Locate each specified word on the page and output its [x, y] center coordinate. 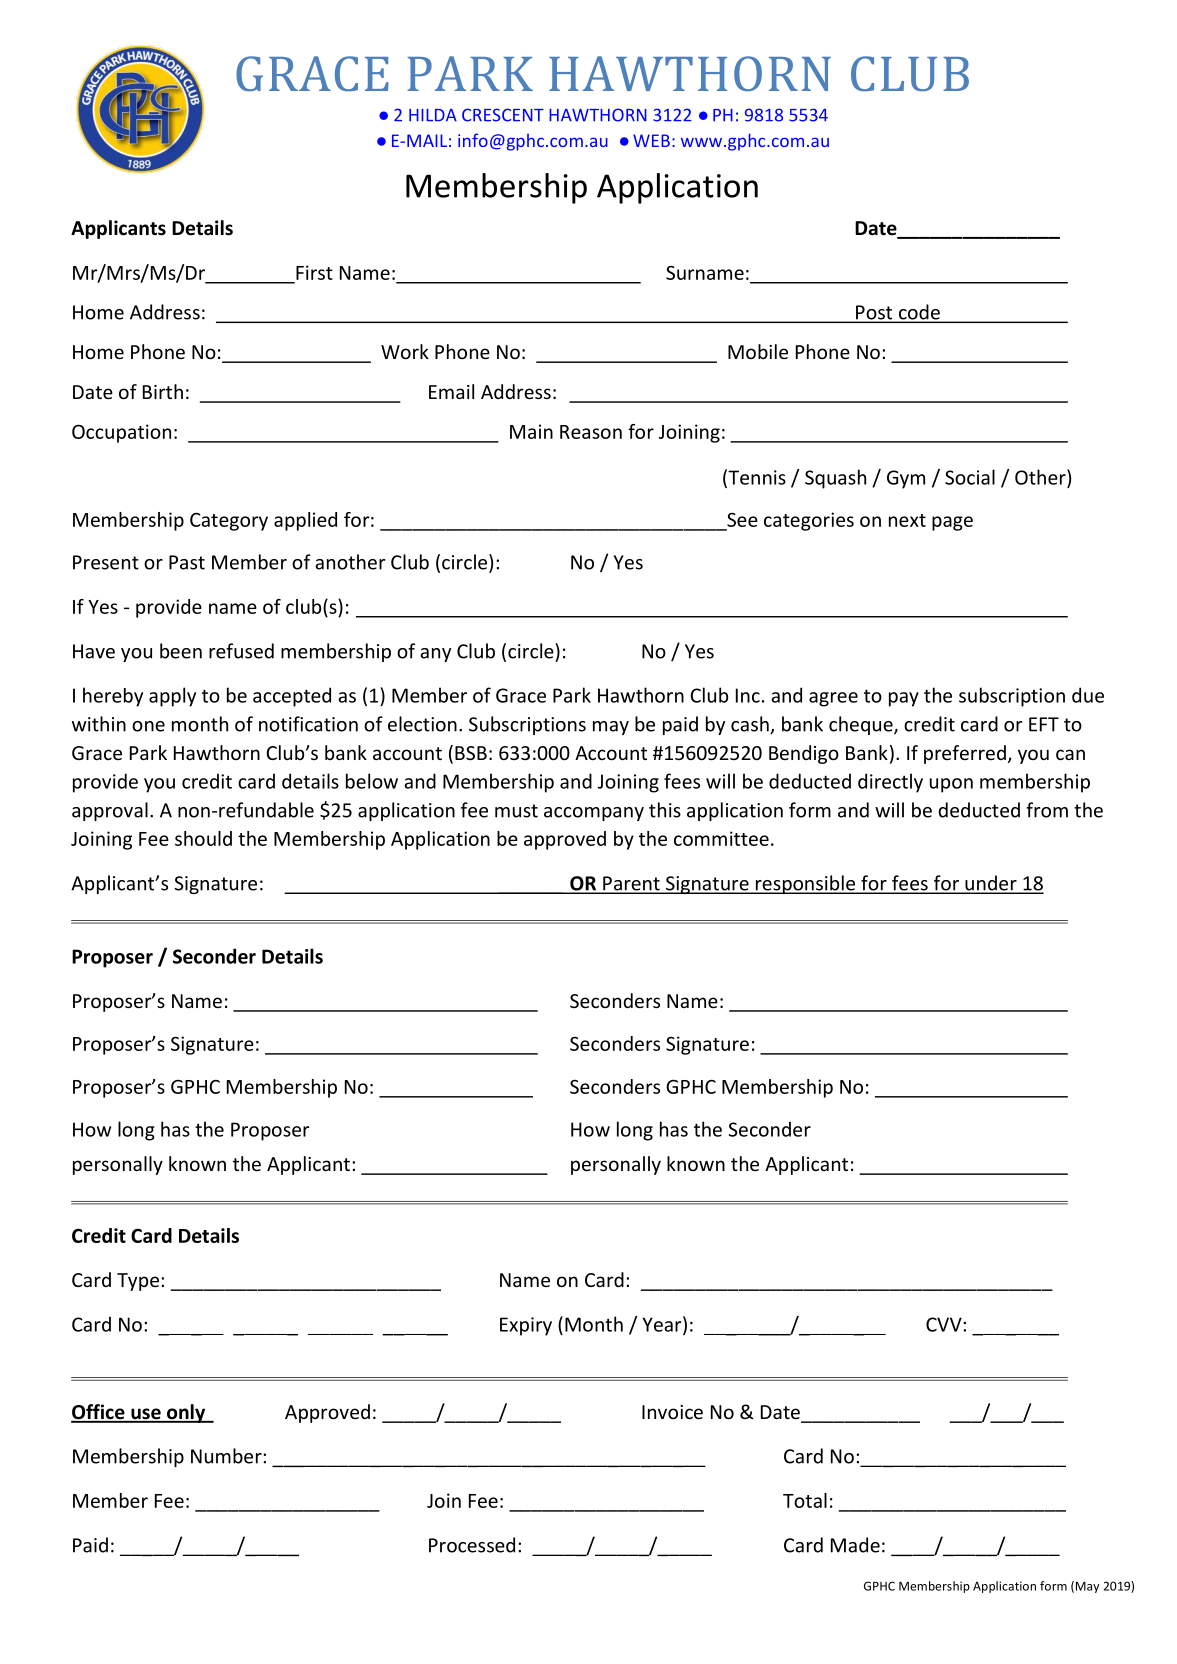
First [314, 272]
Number [227, 1456]
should [203, 838]
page [952, 523]
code [919, 313]
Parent [631, 884]
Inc [748, 695]
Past [187, 562]
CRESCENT [503, 115]
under [991, 884]
